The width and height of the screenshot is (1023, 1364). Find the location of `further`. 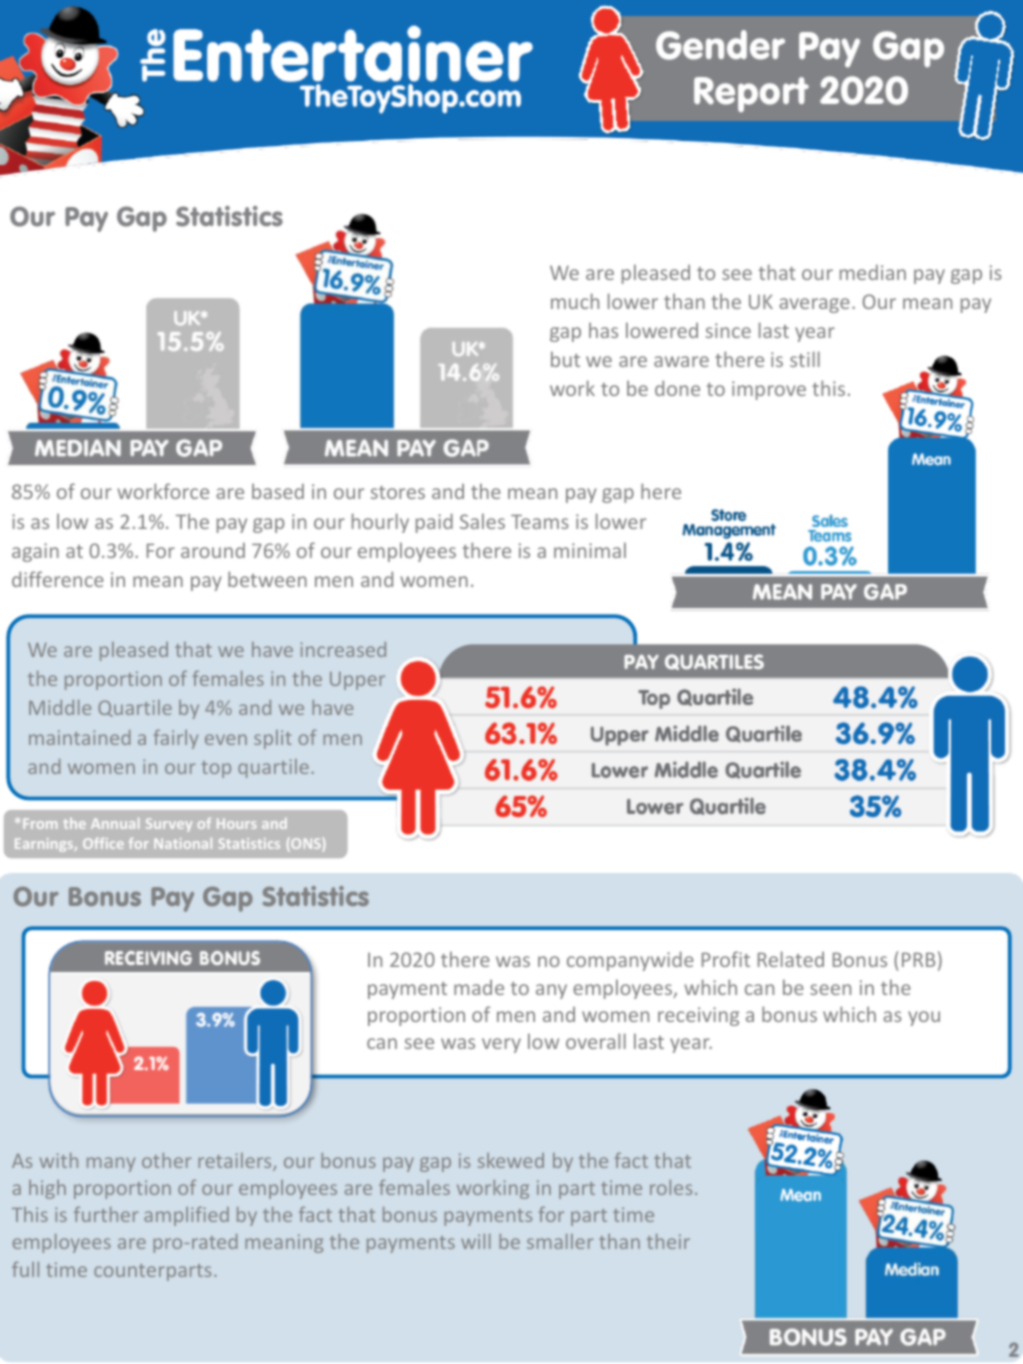

further is located at coordinates (106, 1214).
